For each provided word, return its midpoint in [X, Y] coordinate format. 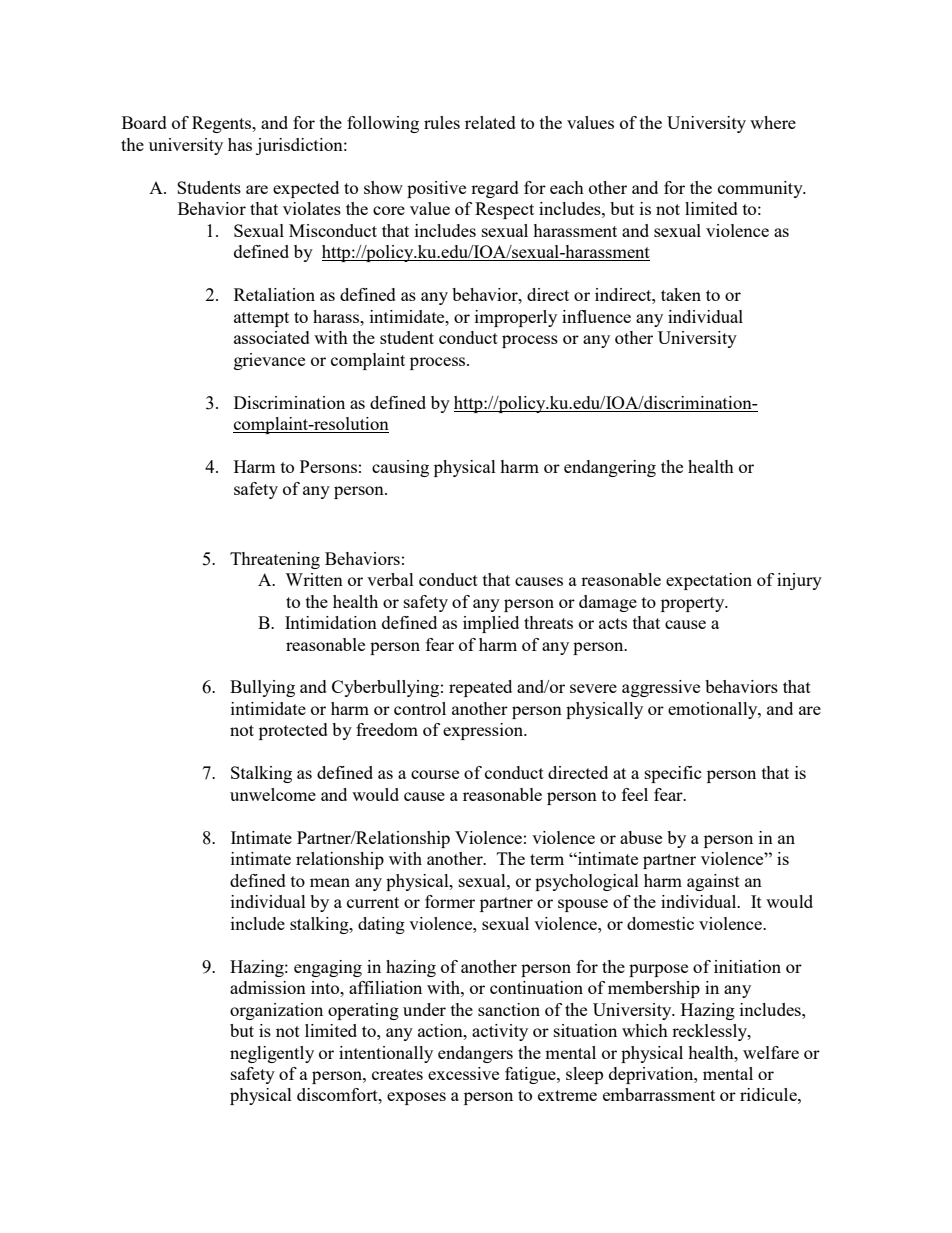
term [547, 859]
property [694, 604]
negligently [272, 1054]
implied [491, 624]
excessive [463, 1073]
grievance [269, 361]
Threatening [275, 560]
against [713, 882]
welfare [771, 1052]
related [490, 122]
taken [681, 294]
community [761, 189]
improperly [516, 318]
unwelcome [273, 794]
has [240, 144]
